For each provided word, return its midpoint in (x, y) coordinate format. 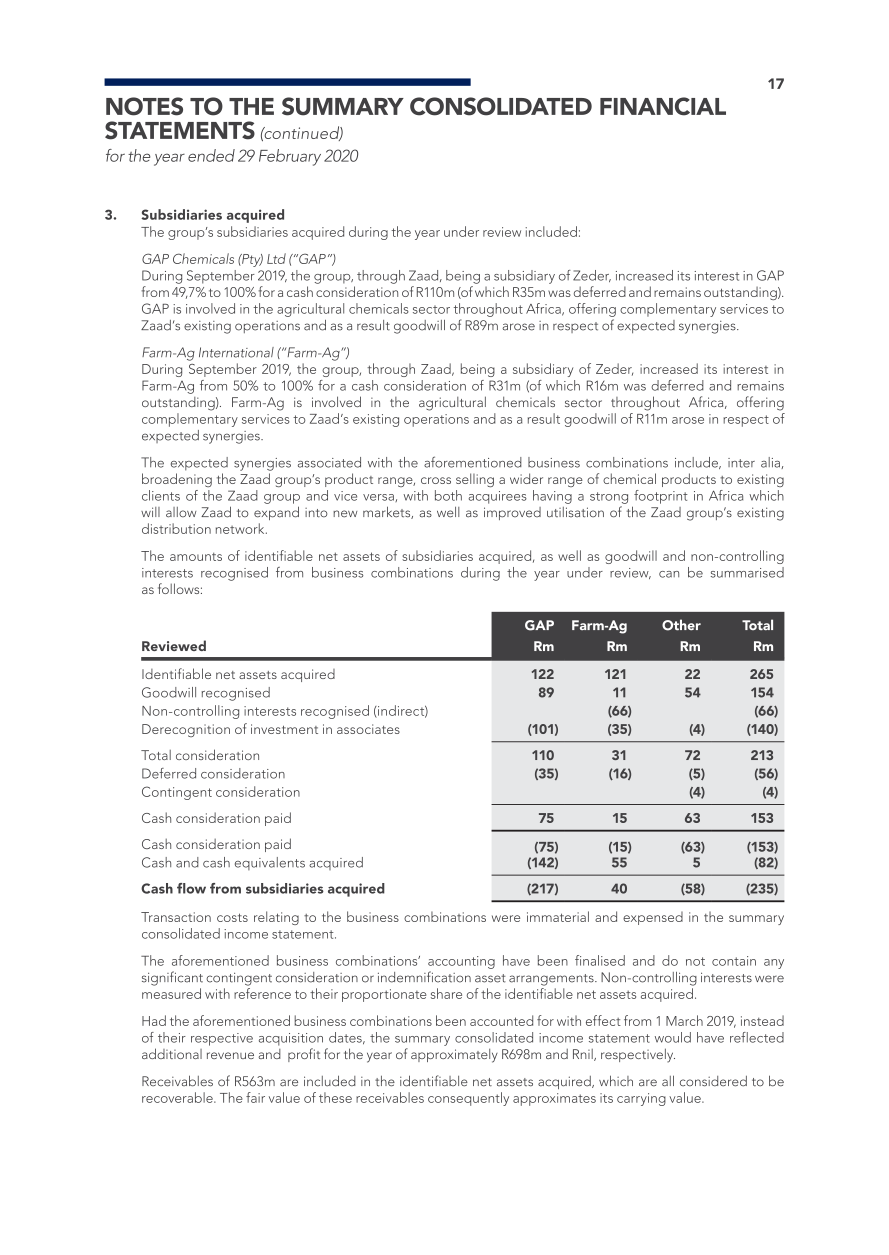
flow (191, 888)
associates (368, 729)
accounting (461, 962)
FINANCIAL (663, 106)
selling (475, 480)
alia (771, 463)
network (241, 528)
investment (284, 729)
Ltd (276, 258)
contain (734, 961)
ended (211, 155)
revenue (230, 1055)
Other (681, 625)
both (448, 495)
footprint (661, 497)
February (290, 157)
